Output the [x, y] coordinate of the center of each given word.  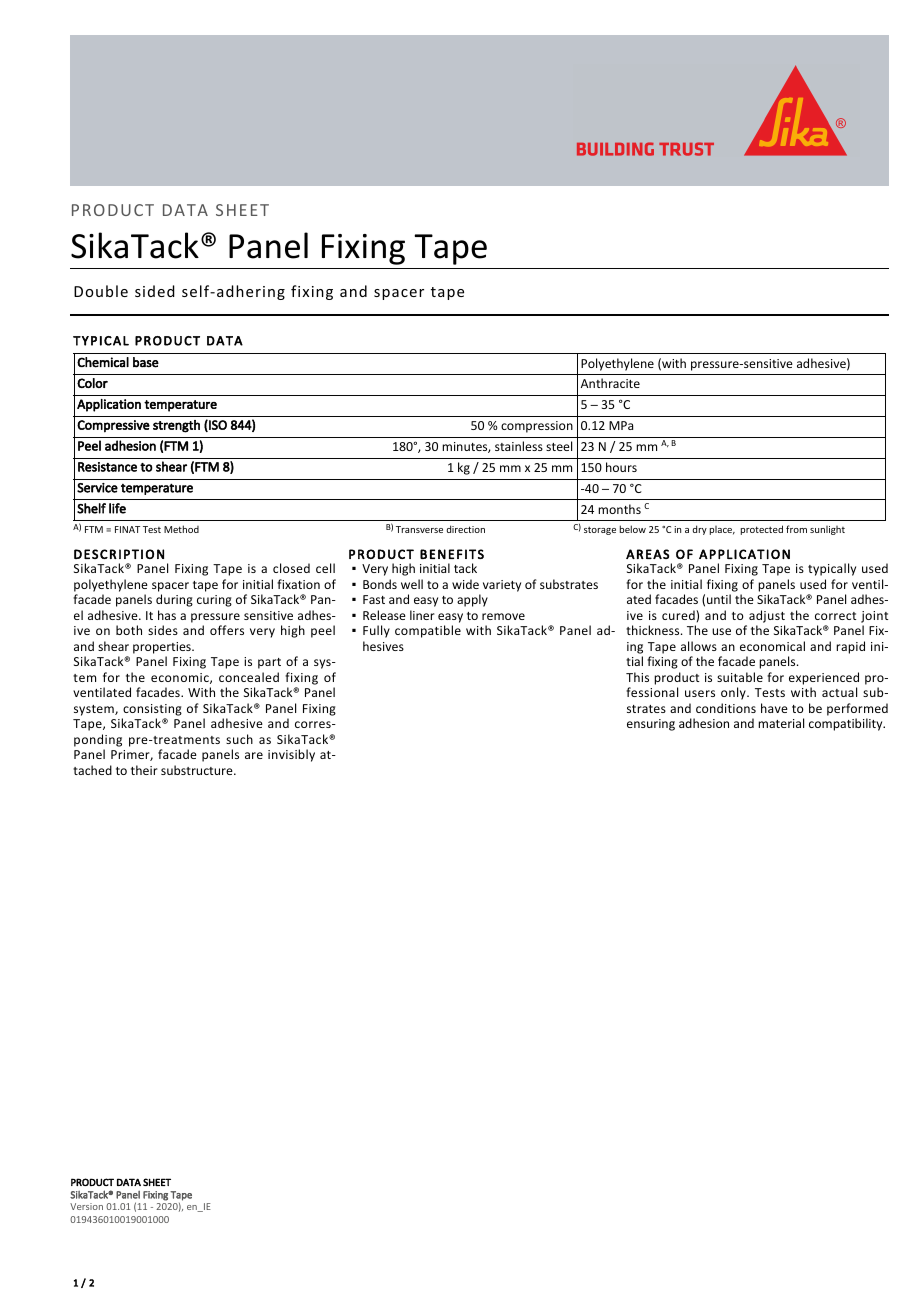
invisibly [291, 755]
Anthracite [610, 383]
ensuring [651, 725]
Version [86, 1206]
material [781, 723]
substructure [198, 770]
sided [155, 291]
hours [621, 467]
